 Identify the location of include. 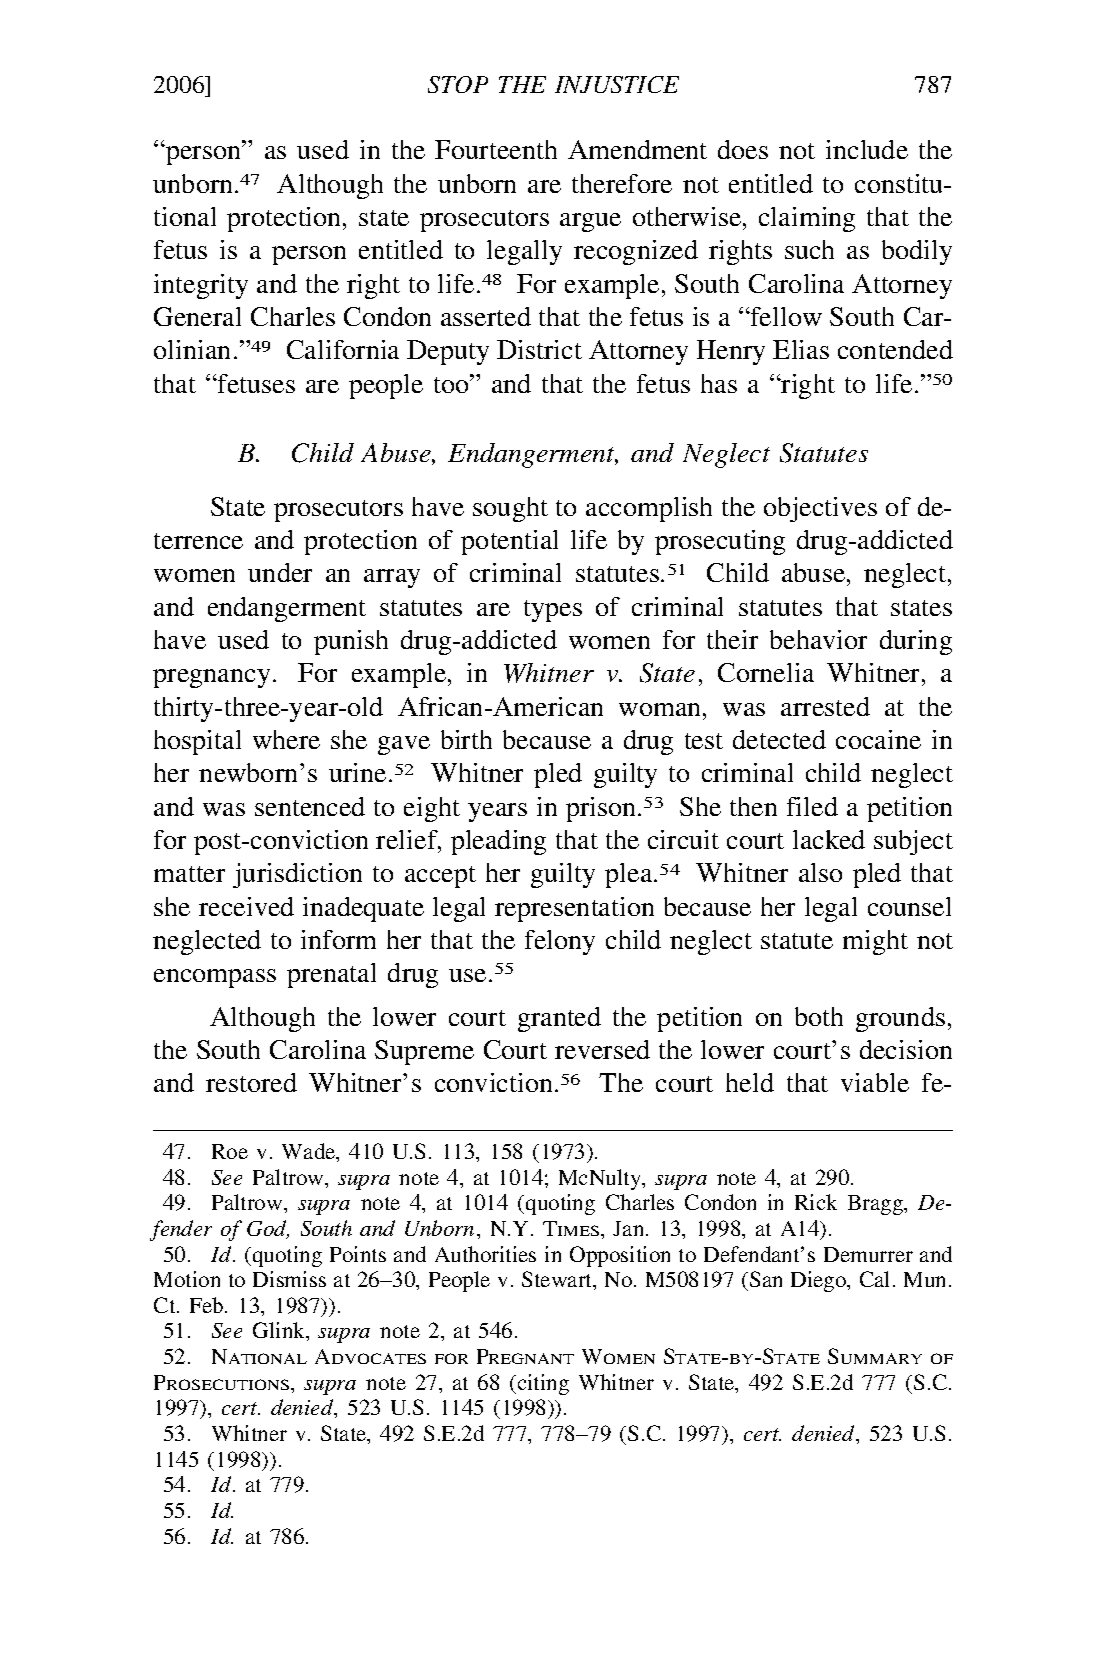
(867, 149).
